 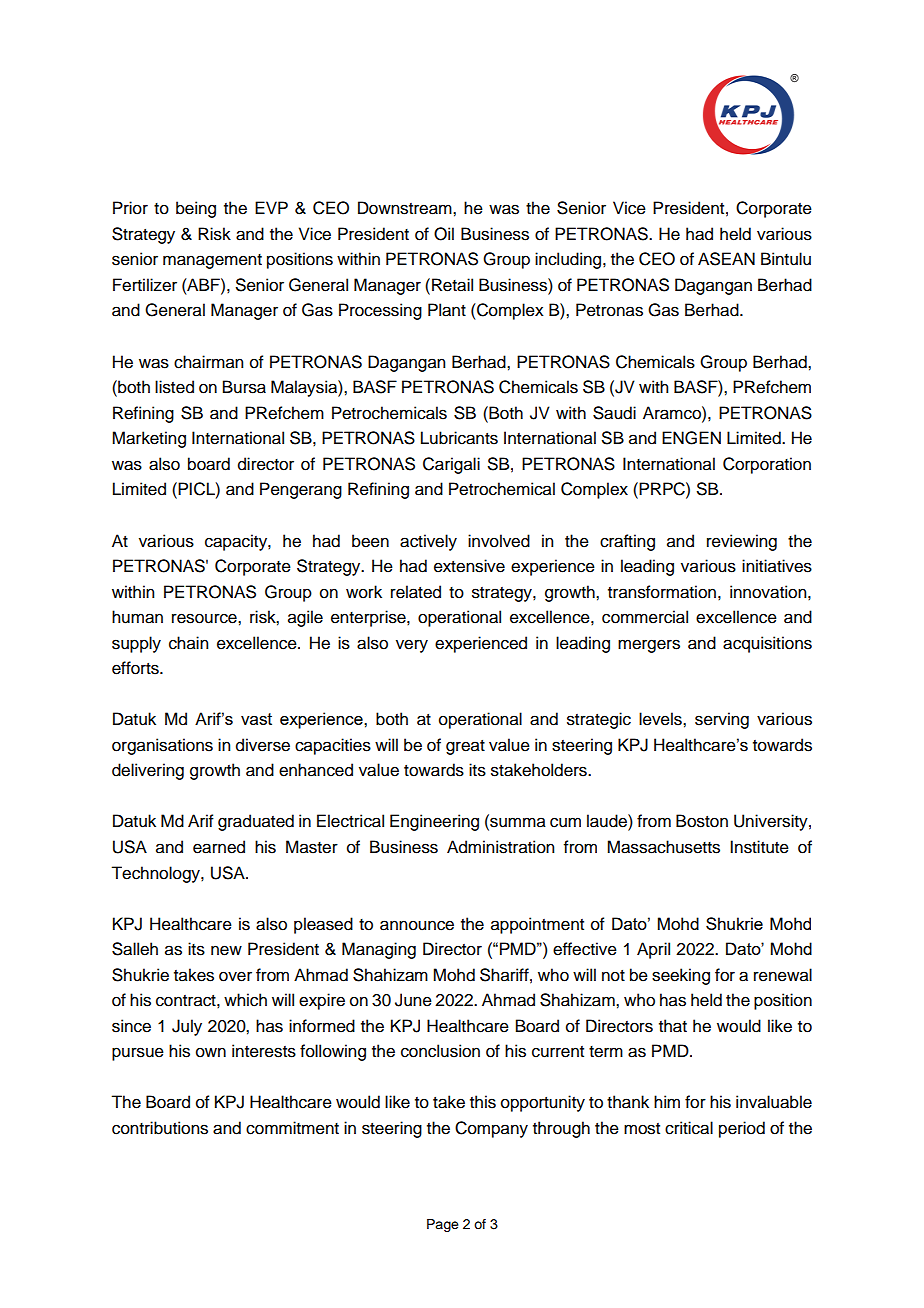 What do you see at coordinates (702, 821) in the screenshot?
I see `Boston` at bounding box center [702, 821].
